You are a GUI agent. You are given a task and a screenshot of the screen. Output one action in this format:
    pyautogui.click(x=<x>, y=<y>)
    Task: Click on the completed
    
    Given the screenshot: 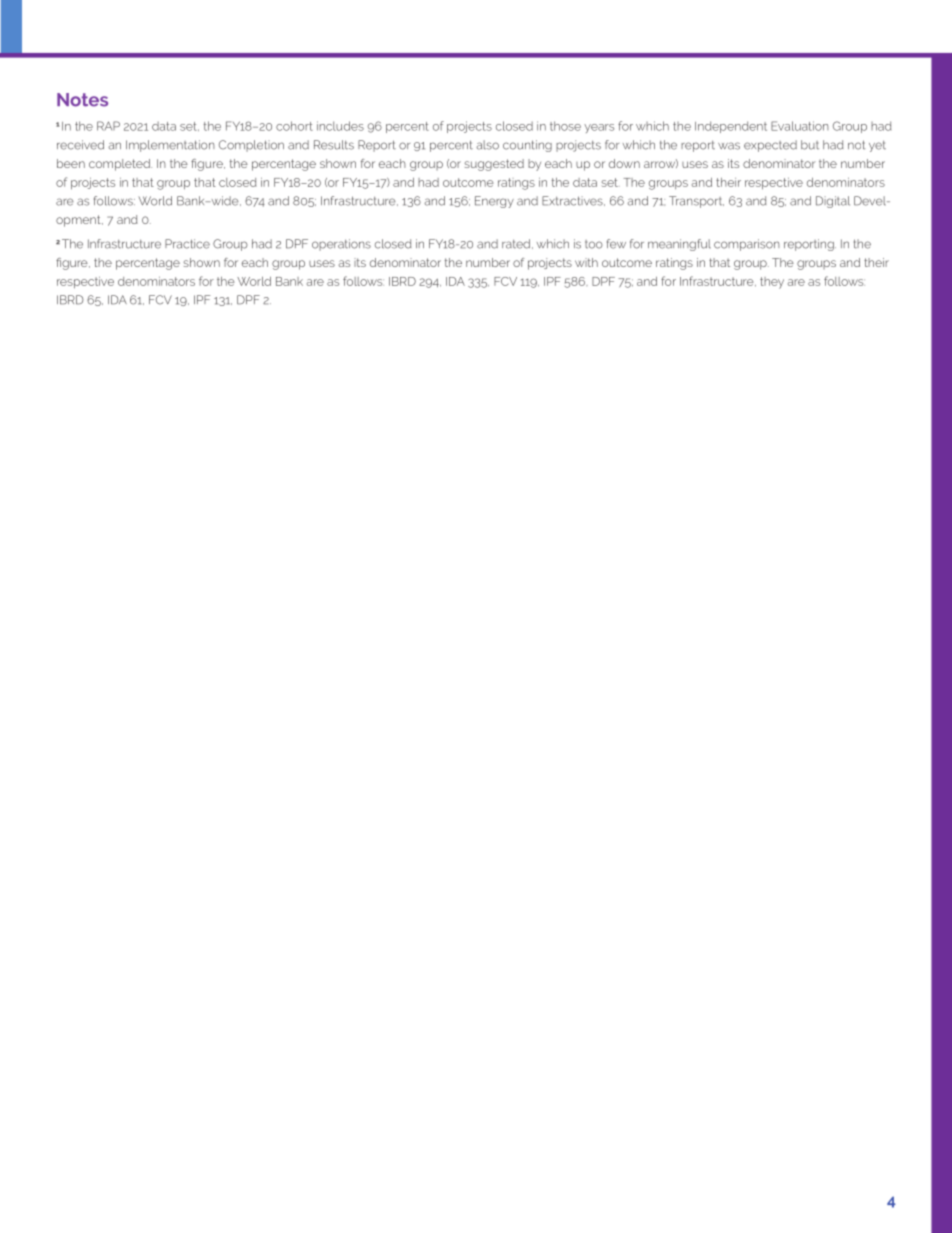 What is the action you would take?
    pyautogui.click(x=120, y=165)
